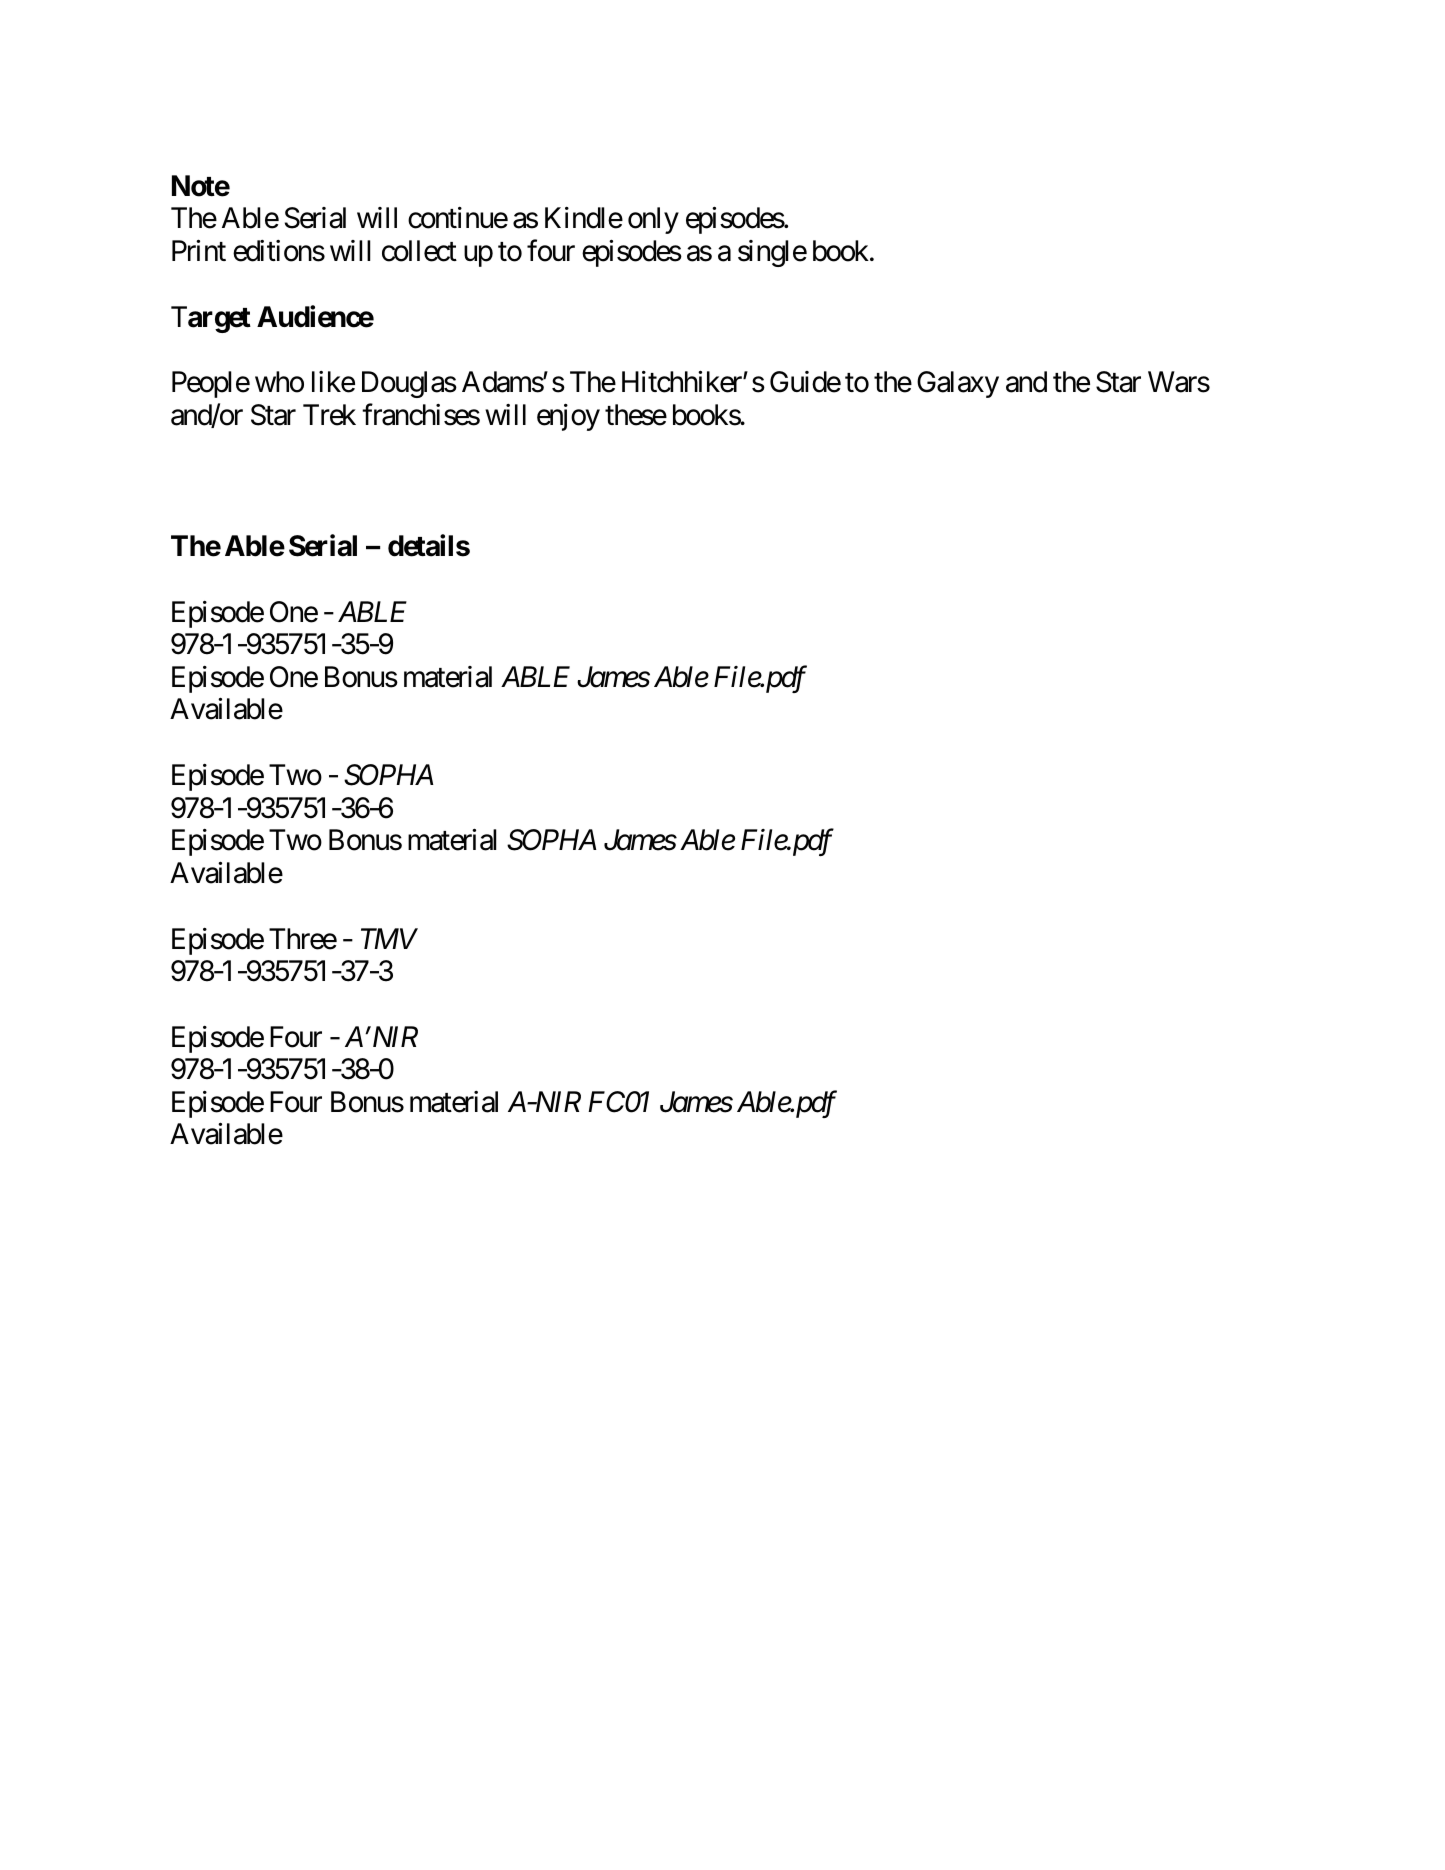 This page has width=1445, height=1870. What do you see at coordinates (568, 417) in the page?
I see `enjoy` at bounding box center [568, 417].
